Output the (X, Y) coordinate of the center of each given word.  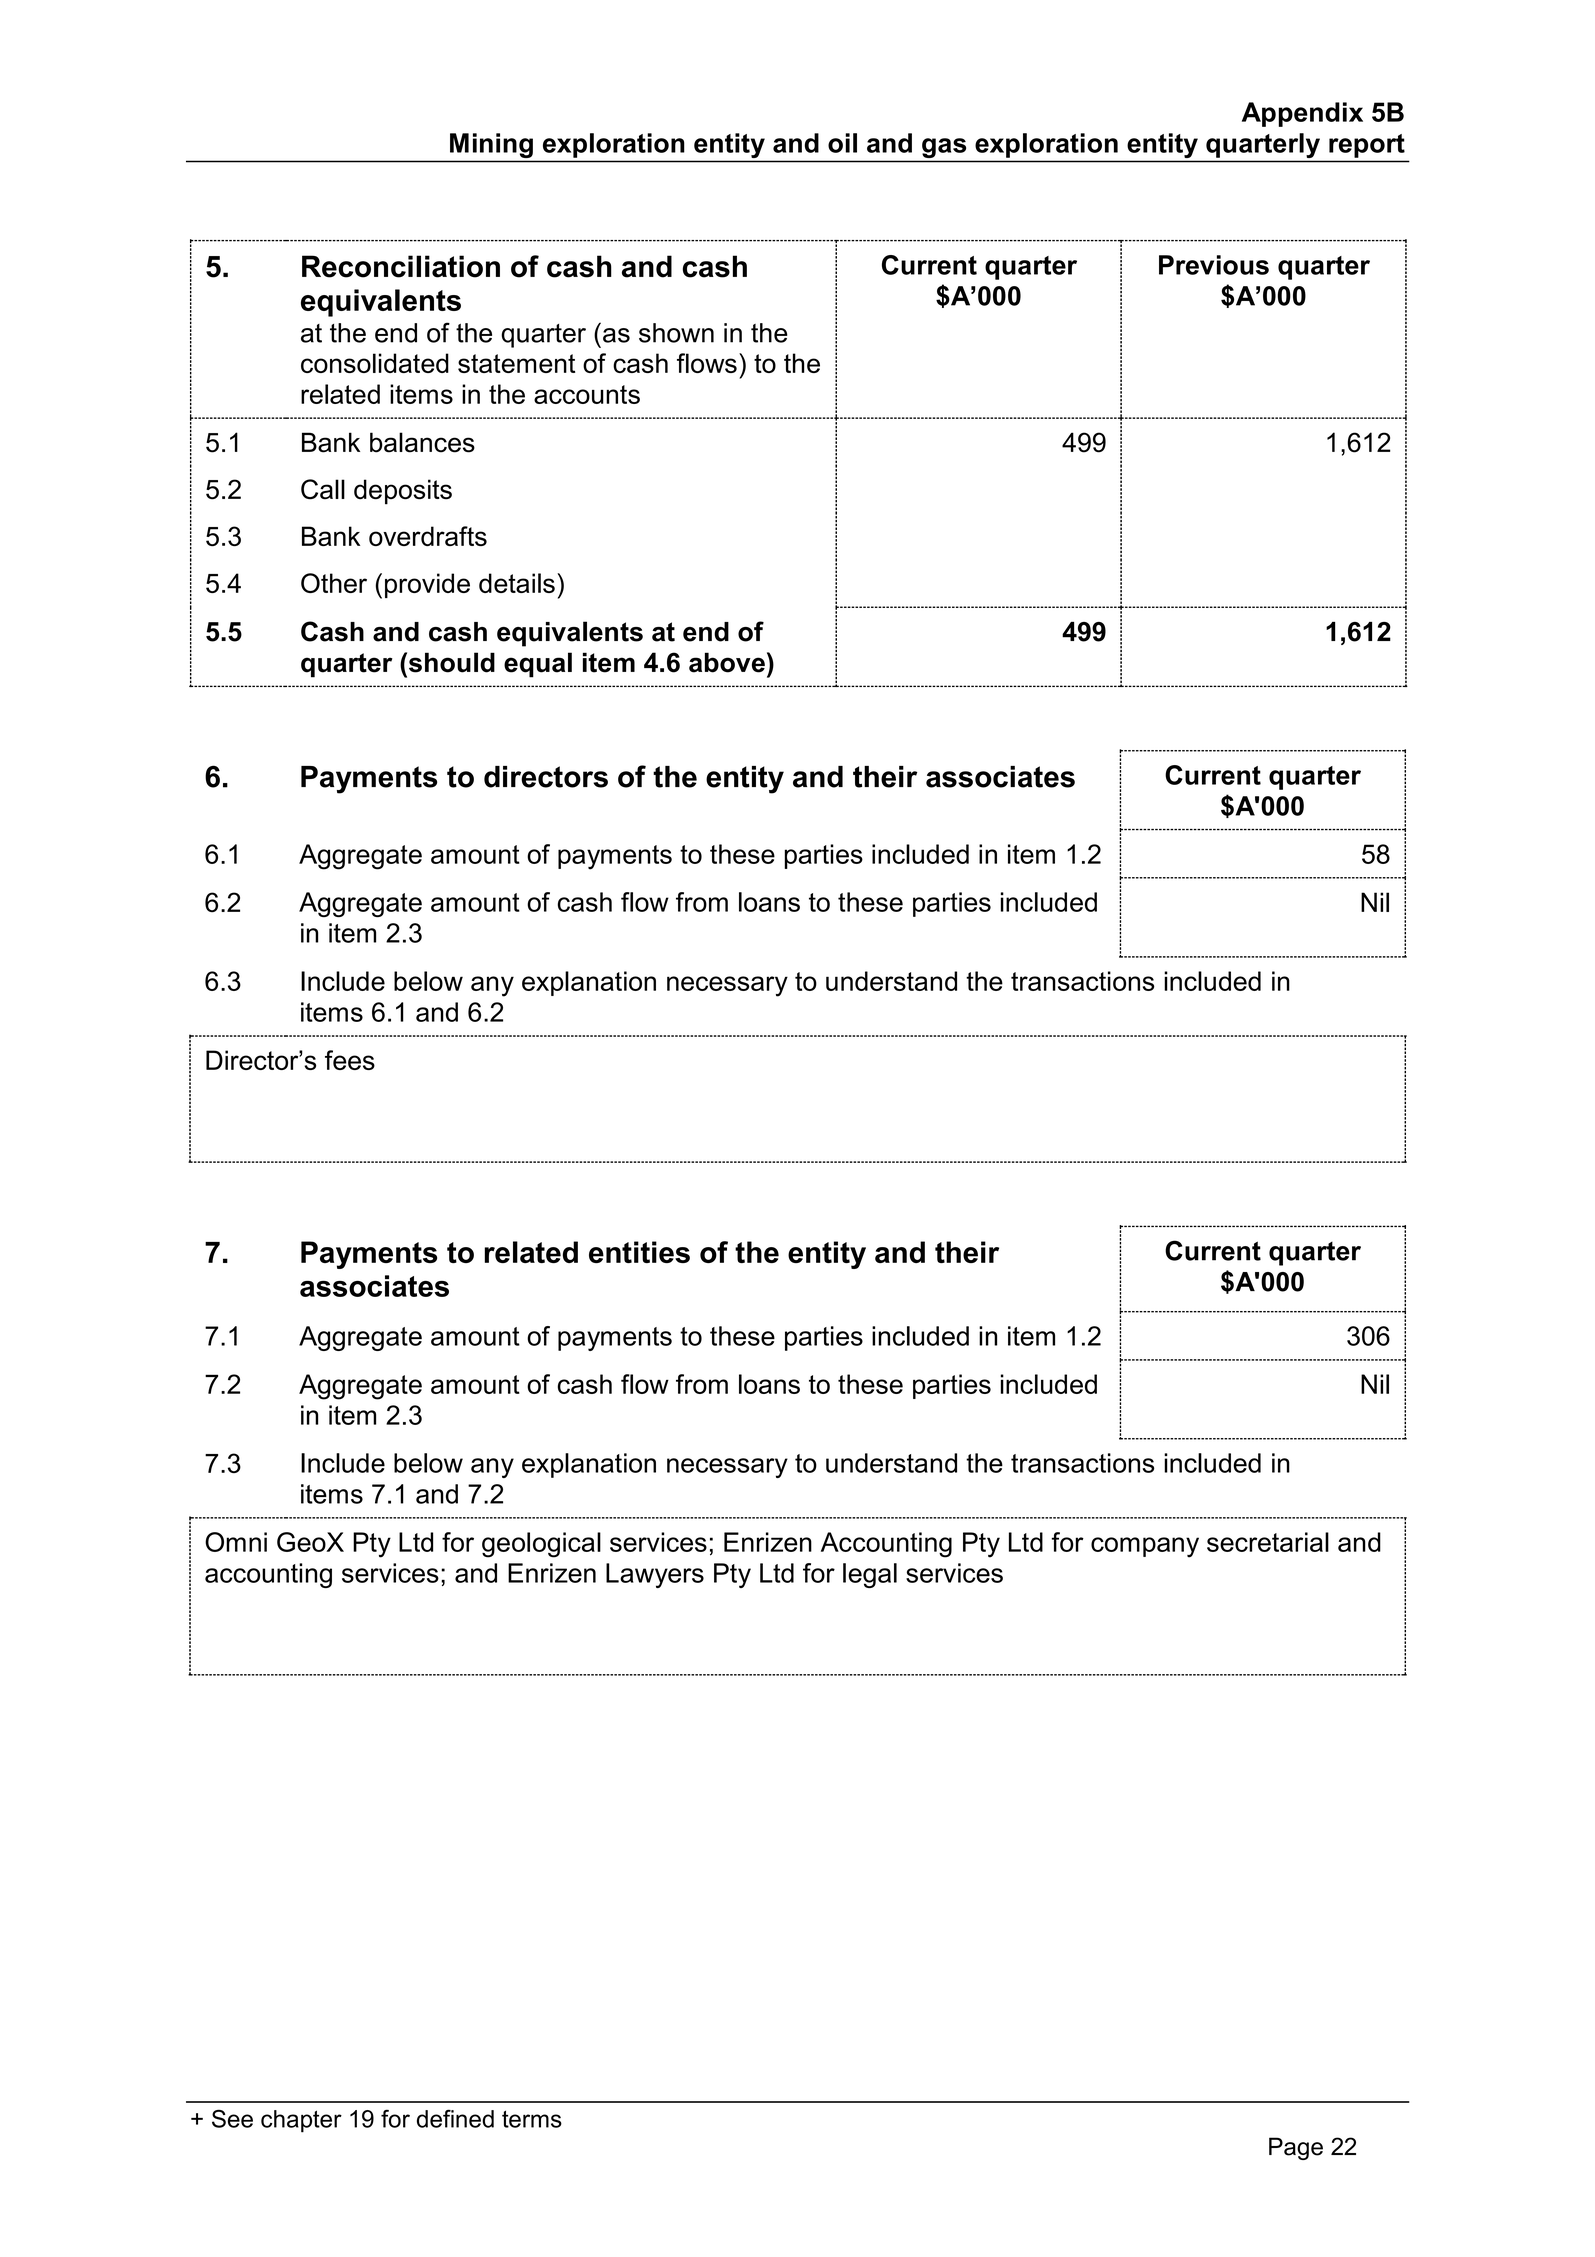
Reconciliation (401, 266)
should (450, 662)
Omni (236, 1542)
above (727, 662)
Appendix (1302, 114)
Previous (1214, 265)
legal (870, 1575)
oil (842, 143)
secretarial (1268, 1542)
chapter (301, 2121)
